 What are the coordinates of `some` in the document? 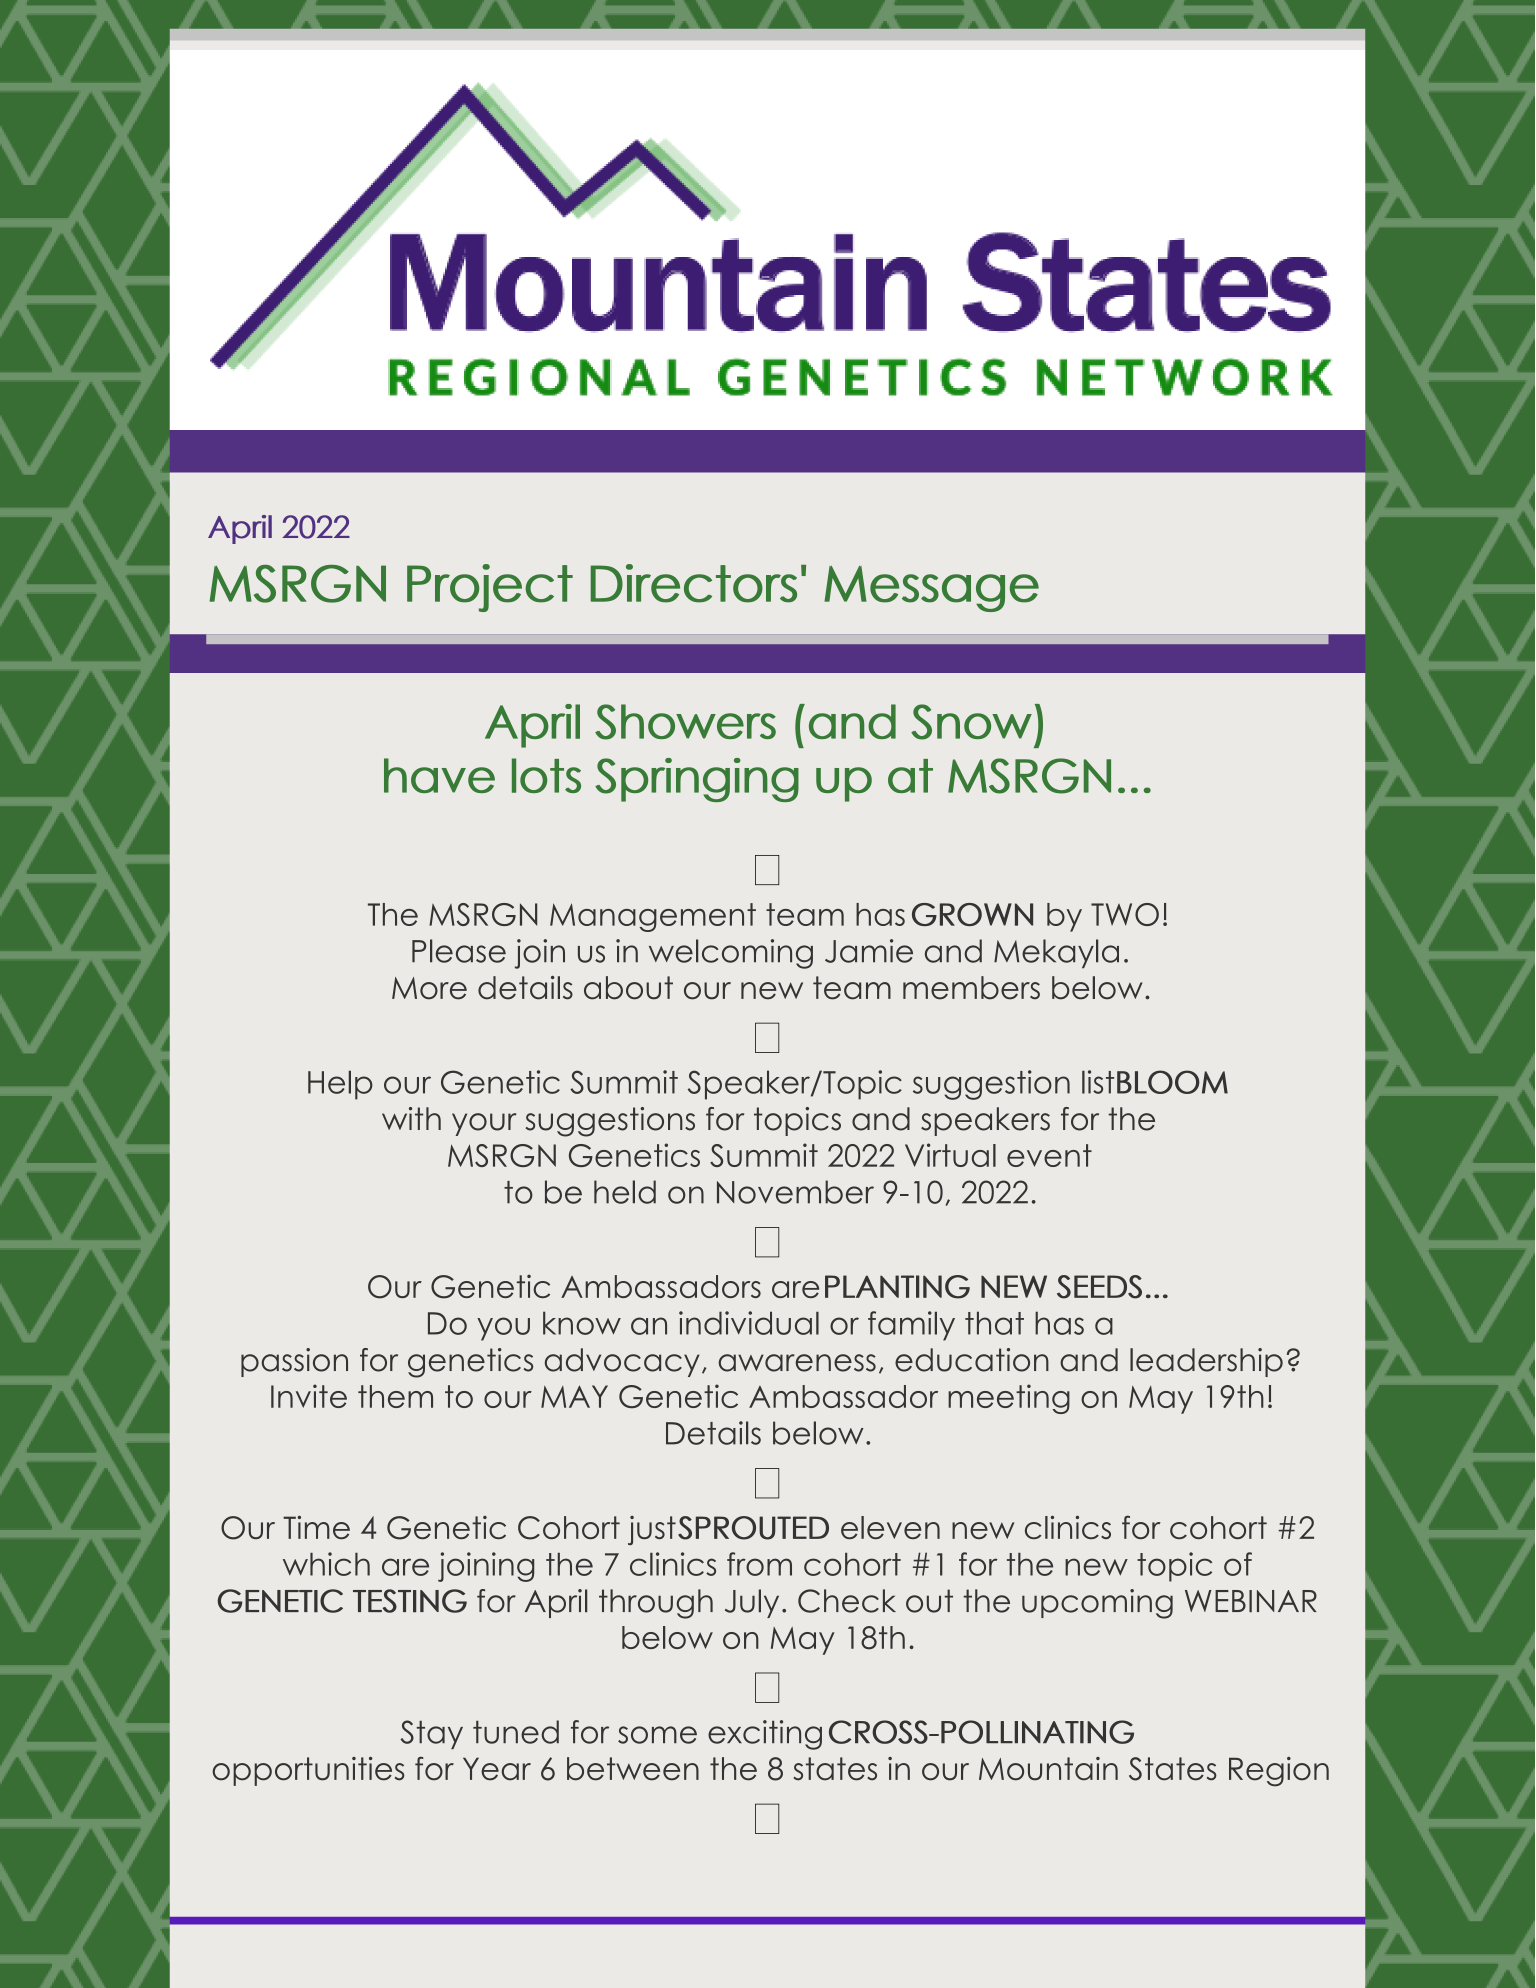 It's located at (657, 1735).
